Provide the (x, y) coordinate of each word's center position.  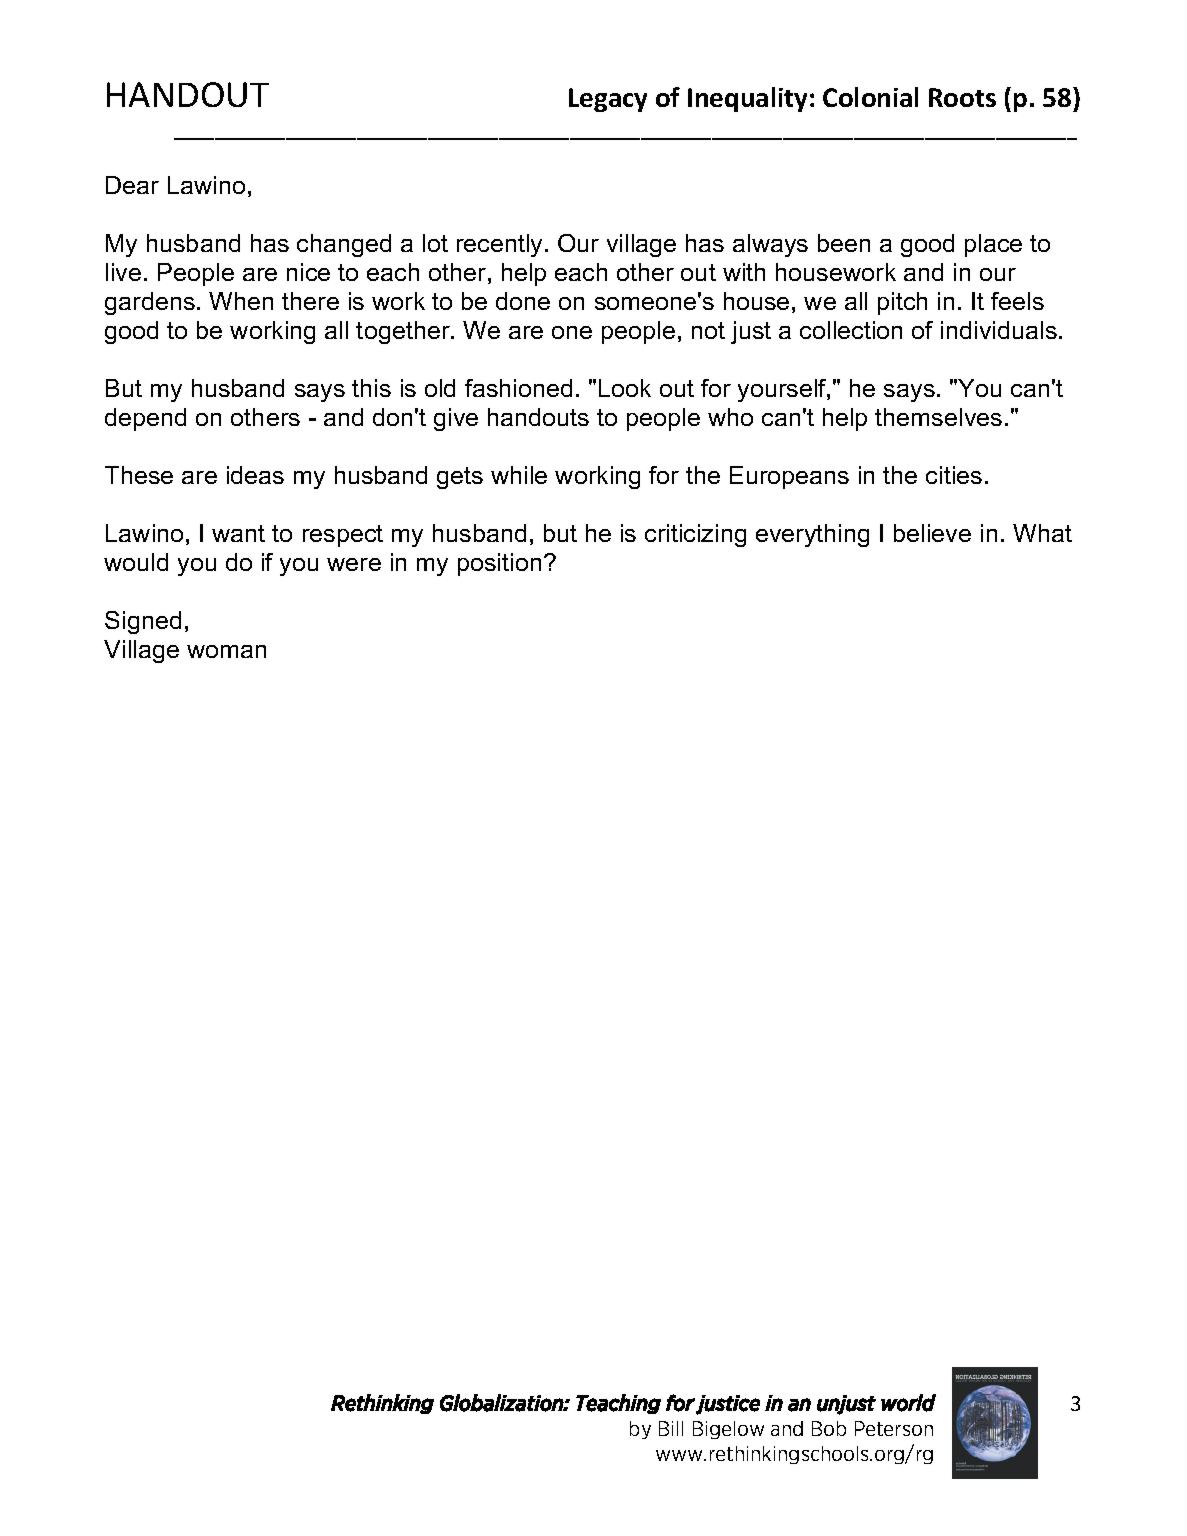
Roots (962, 97)
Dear (132, 185)
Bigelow (728, 1430)
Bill (671, 1428)
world (908, 1403)
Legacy (608, 100)
